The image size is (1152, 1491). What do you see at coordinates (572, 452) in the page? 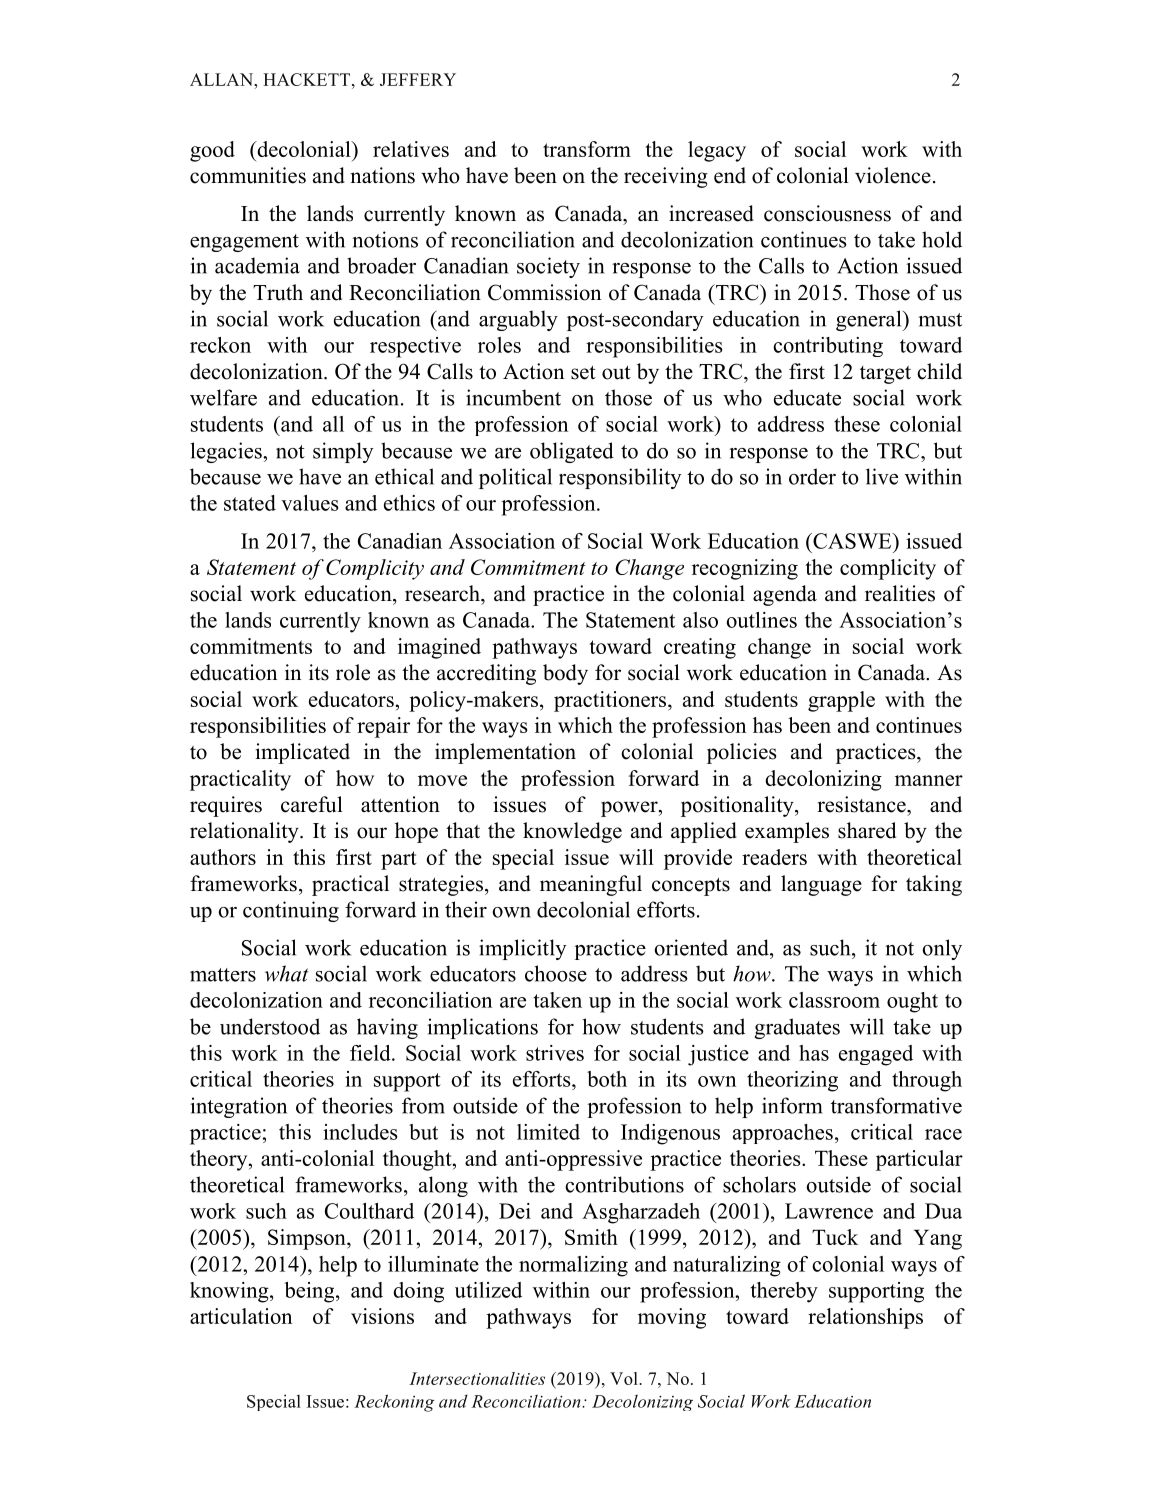
I see `obligated` at bounding box center [572, 452].
